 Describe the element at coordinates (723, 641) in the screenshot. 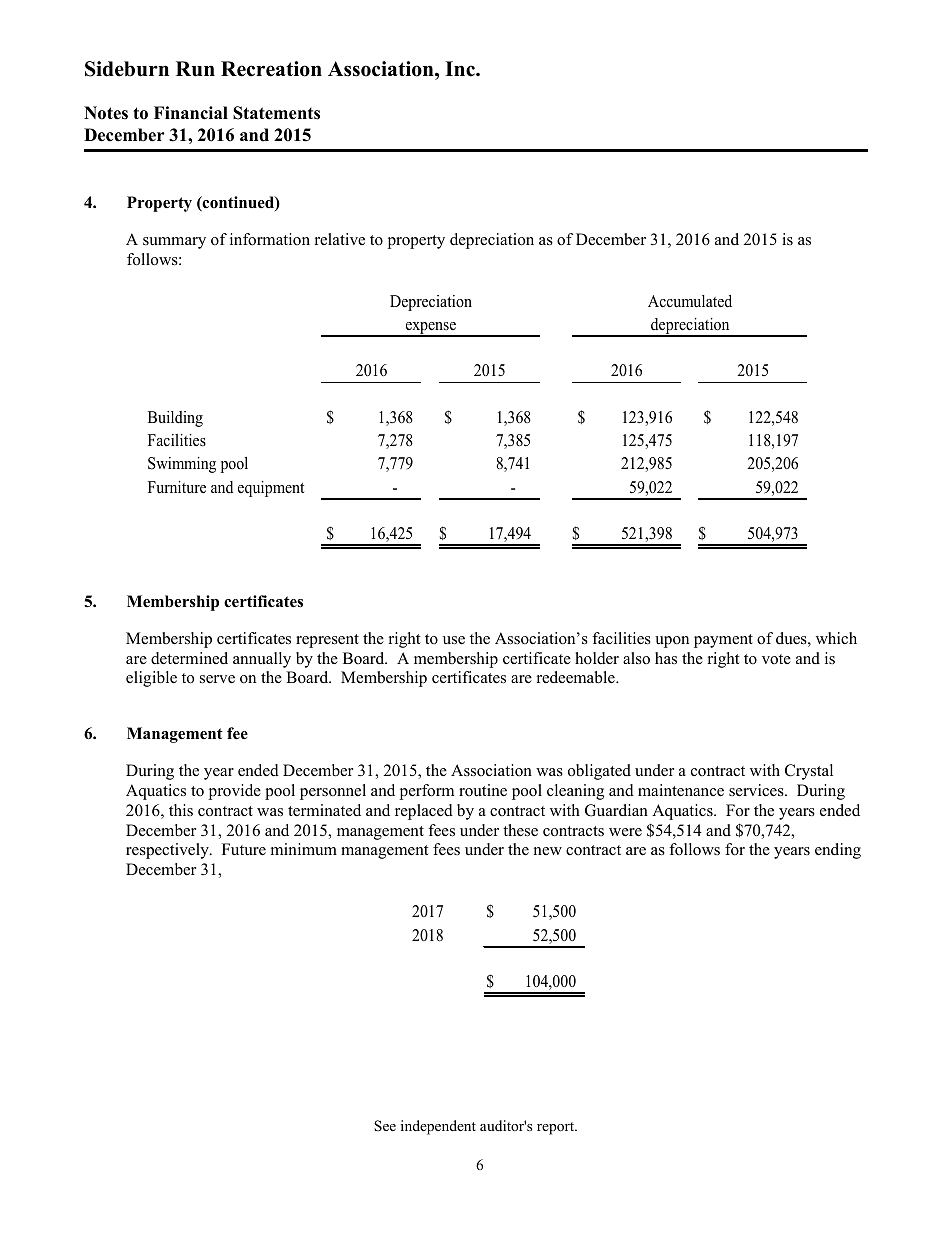

I see `payment` at that location.
